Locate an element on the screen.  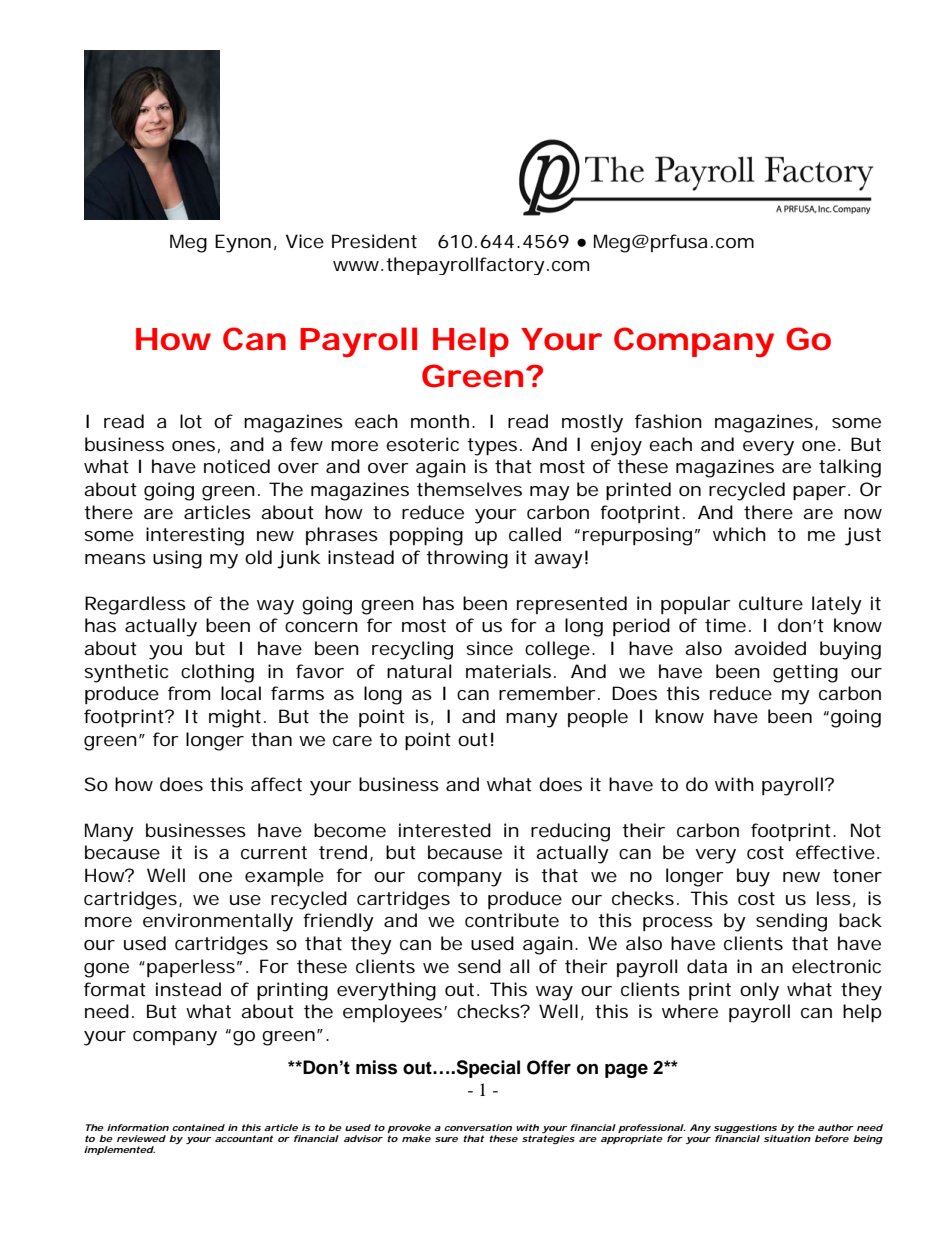
Vice is located at coordinates (305, 241).
